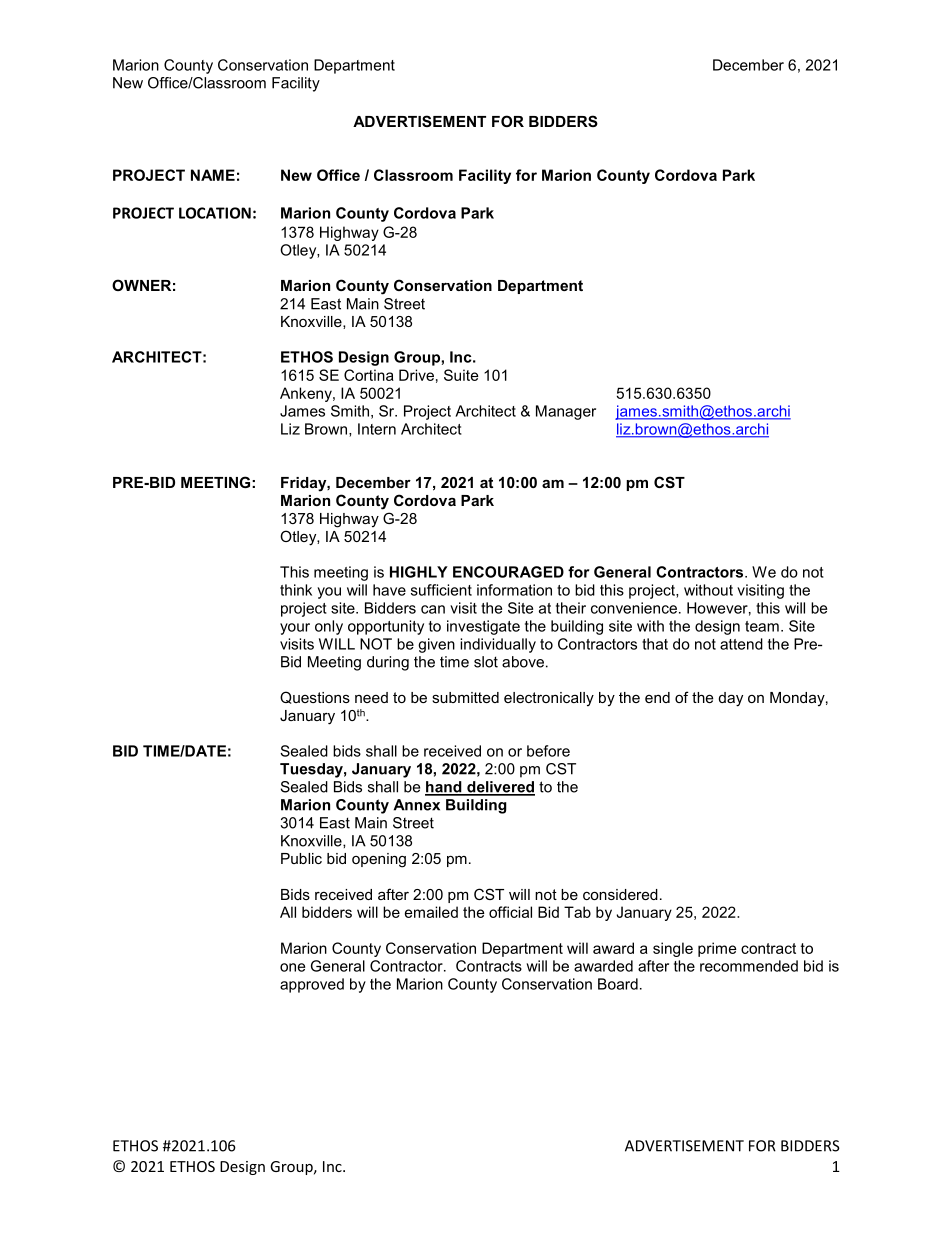 This document has height=1233, width=952. What do you see at coordinates (566, 412) in the document?
I see `Manager` at bounding box center [566, 412].
